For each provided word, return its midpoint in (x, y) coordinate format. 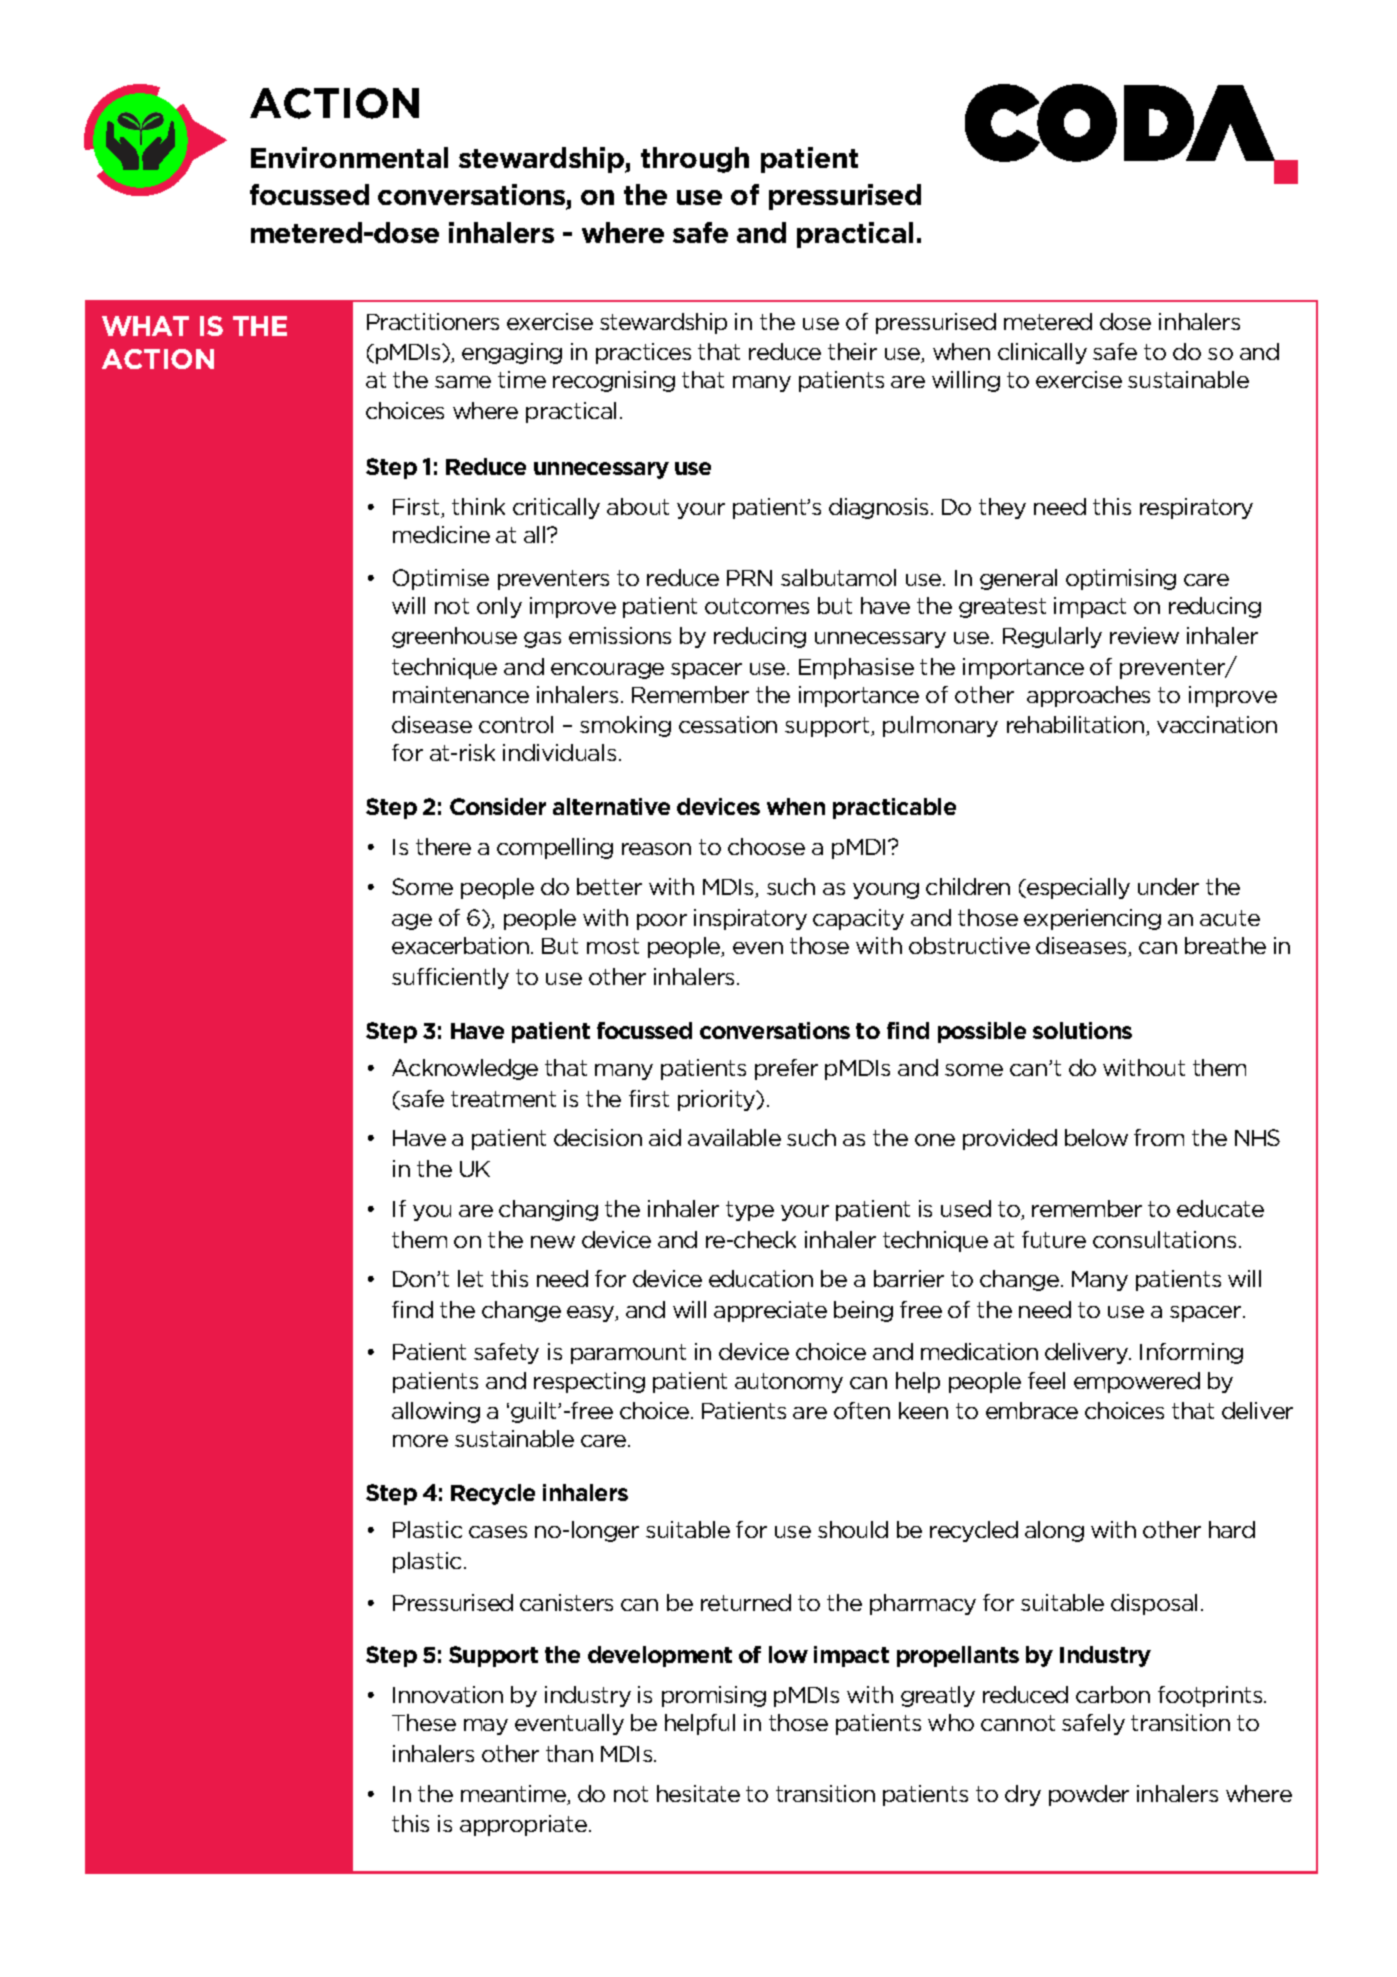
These (424, 1722)
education (761, 1278)
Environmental (349, 157)
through (695, 160)
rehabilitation (1077, 726)
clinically (1042, 353)
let (470, 1278)
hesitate (698, 1793)
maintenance (461, 694)
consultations (1164, 1239)
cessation (728, 724)
